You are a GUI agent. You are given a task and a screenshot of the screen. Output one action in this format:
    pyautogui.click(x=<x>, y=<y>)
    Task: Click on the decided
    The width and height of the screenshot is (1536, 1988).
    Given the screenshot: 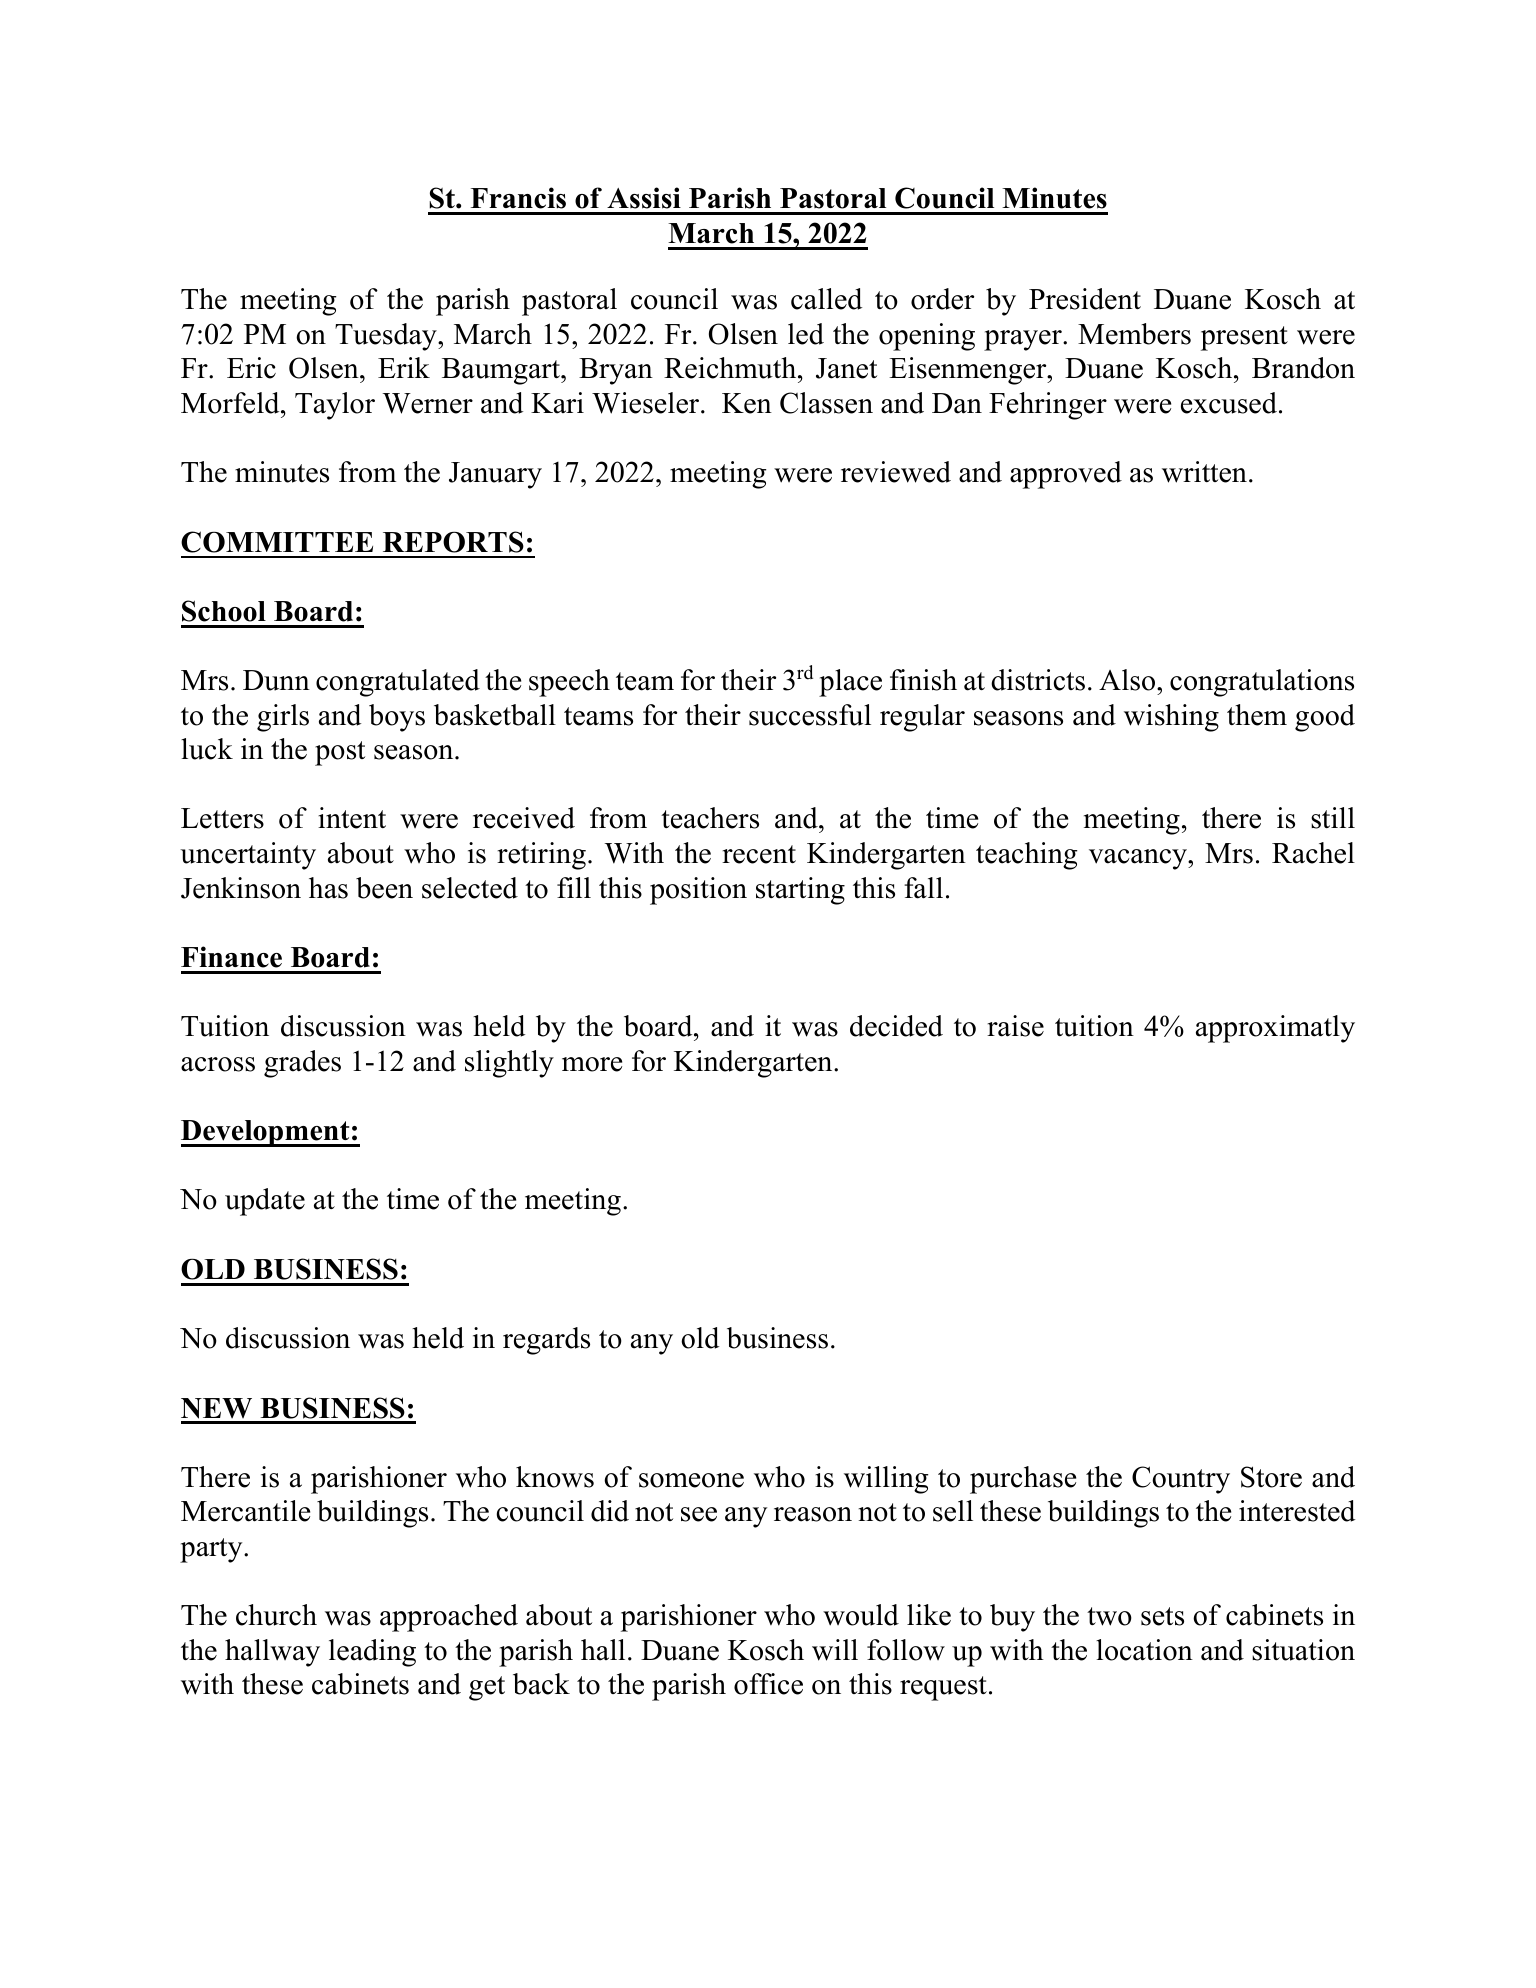 What is the action you would take?
    pyautogui.click(x=896, y=1026)
